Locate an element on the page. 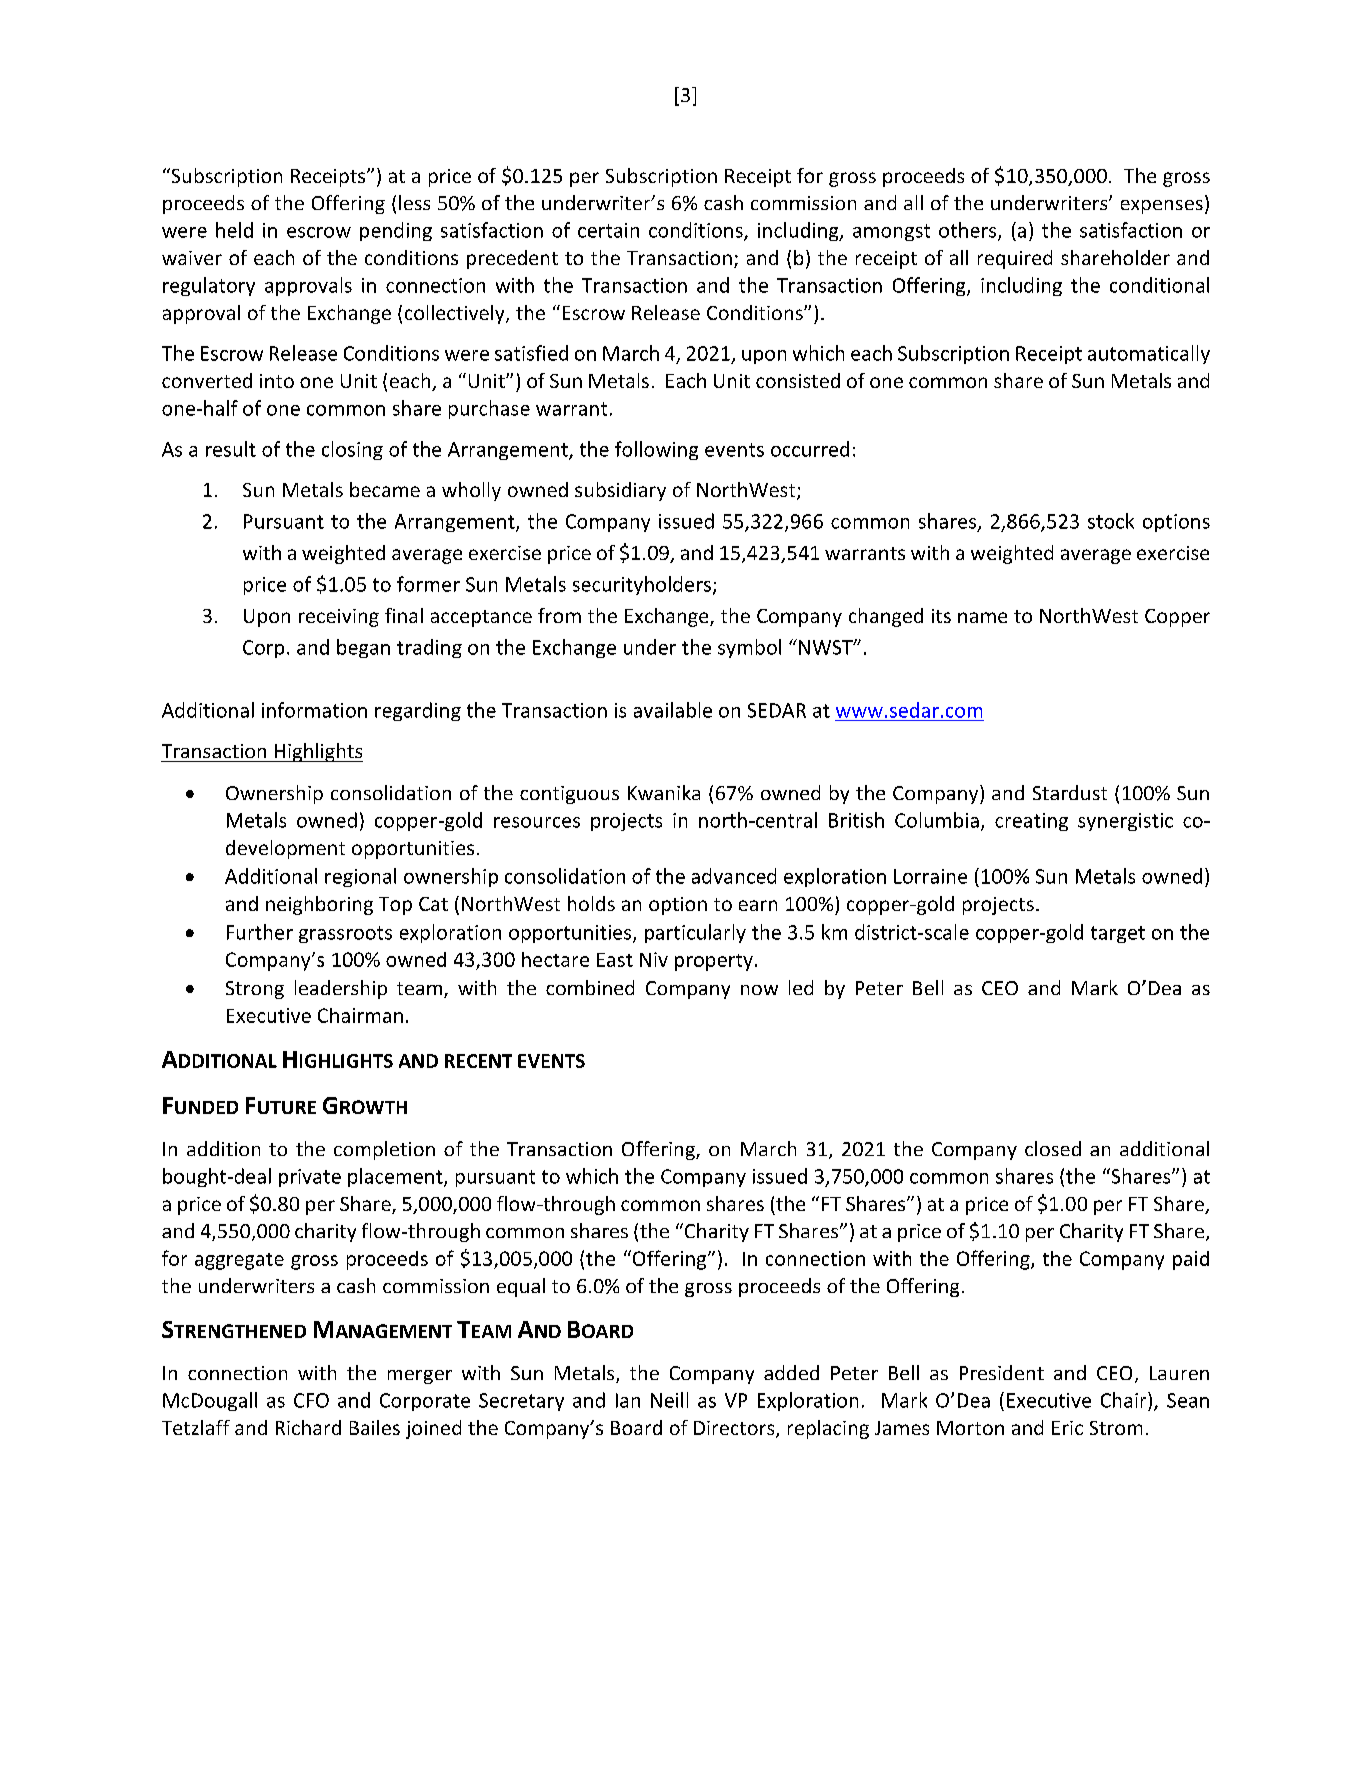  CFO is located at coordinates (311, 1400).
